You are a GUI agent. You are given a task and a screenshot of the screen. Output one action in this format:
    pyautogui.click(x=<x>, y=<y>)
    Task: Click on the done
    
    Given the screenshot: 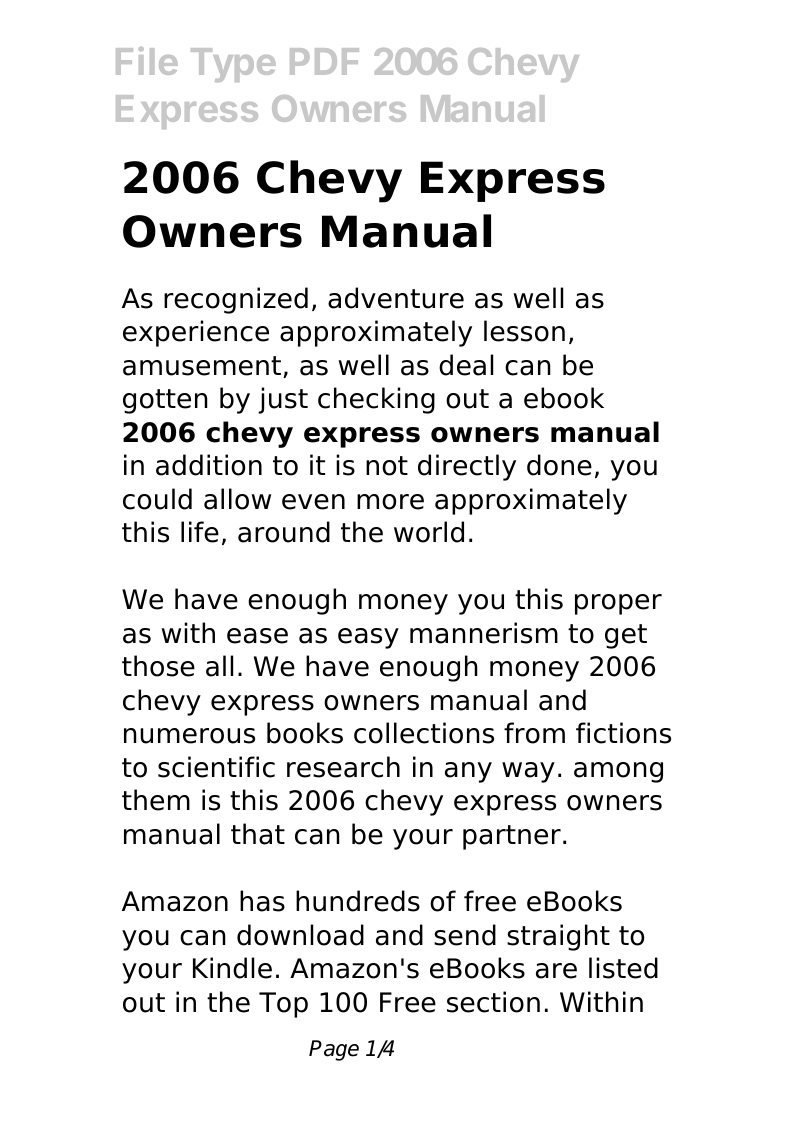 What is the action you would take?
    pyautogui.click(x=559, y=465)
